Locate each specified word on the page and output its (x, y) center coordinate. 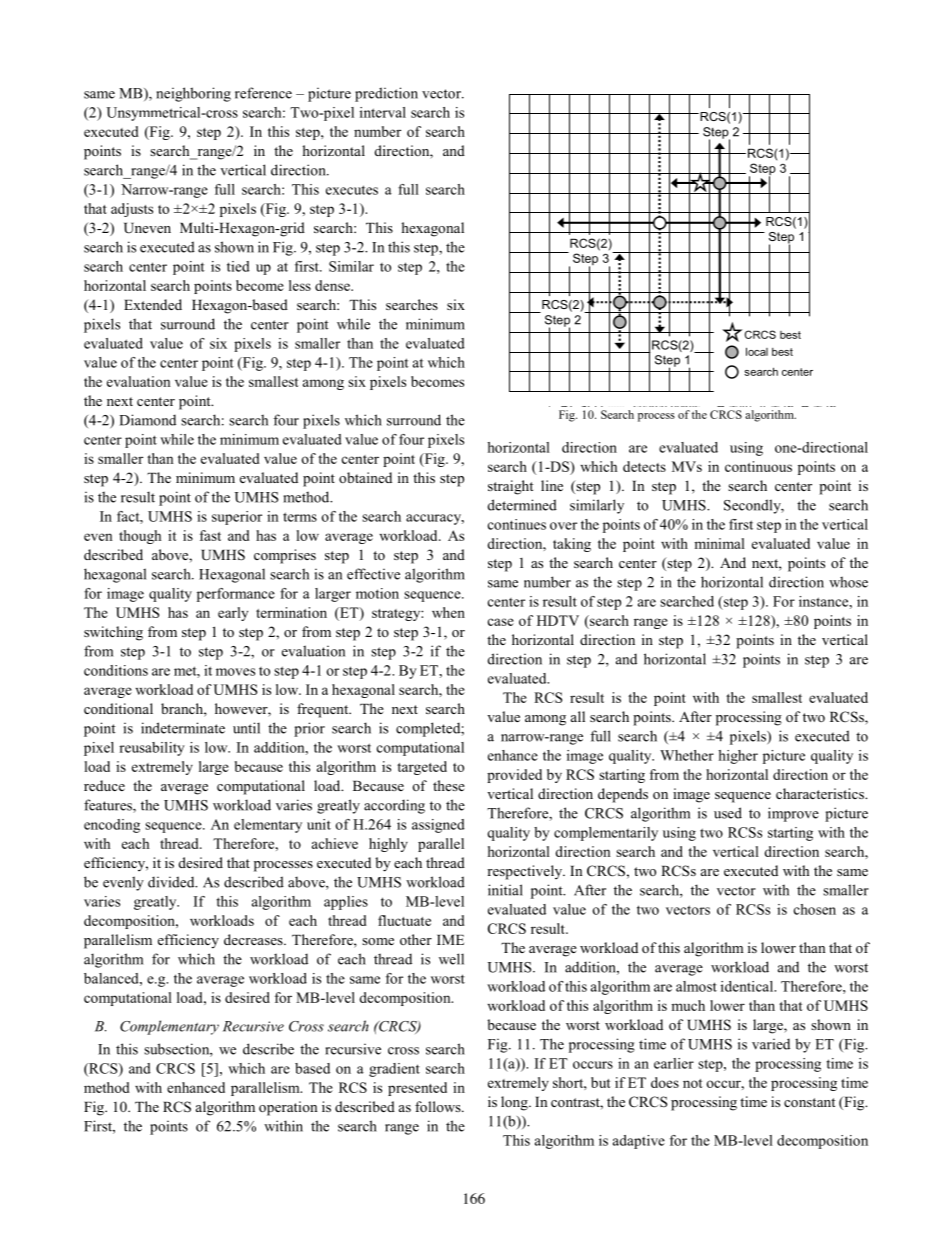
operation (288, 1108)
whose (848, 582)
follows (439, 1106)
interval (383, 112)
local (757, 351)
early (233, 614)
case (501, 622)
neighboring (193, 94)
